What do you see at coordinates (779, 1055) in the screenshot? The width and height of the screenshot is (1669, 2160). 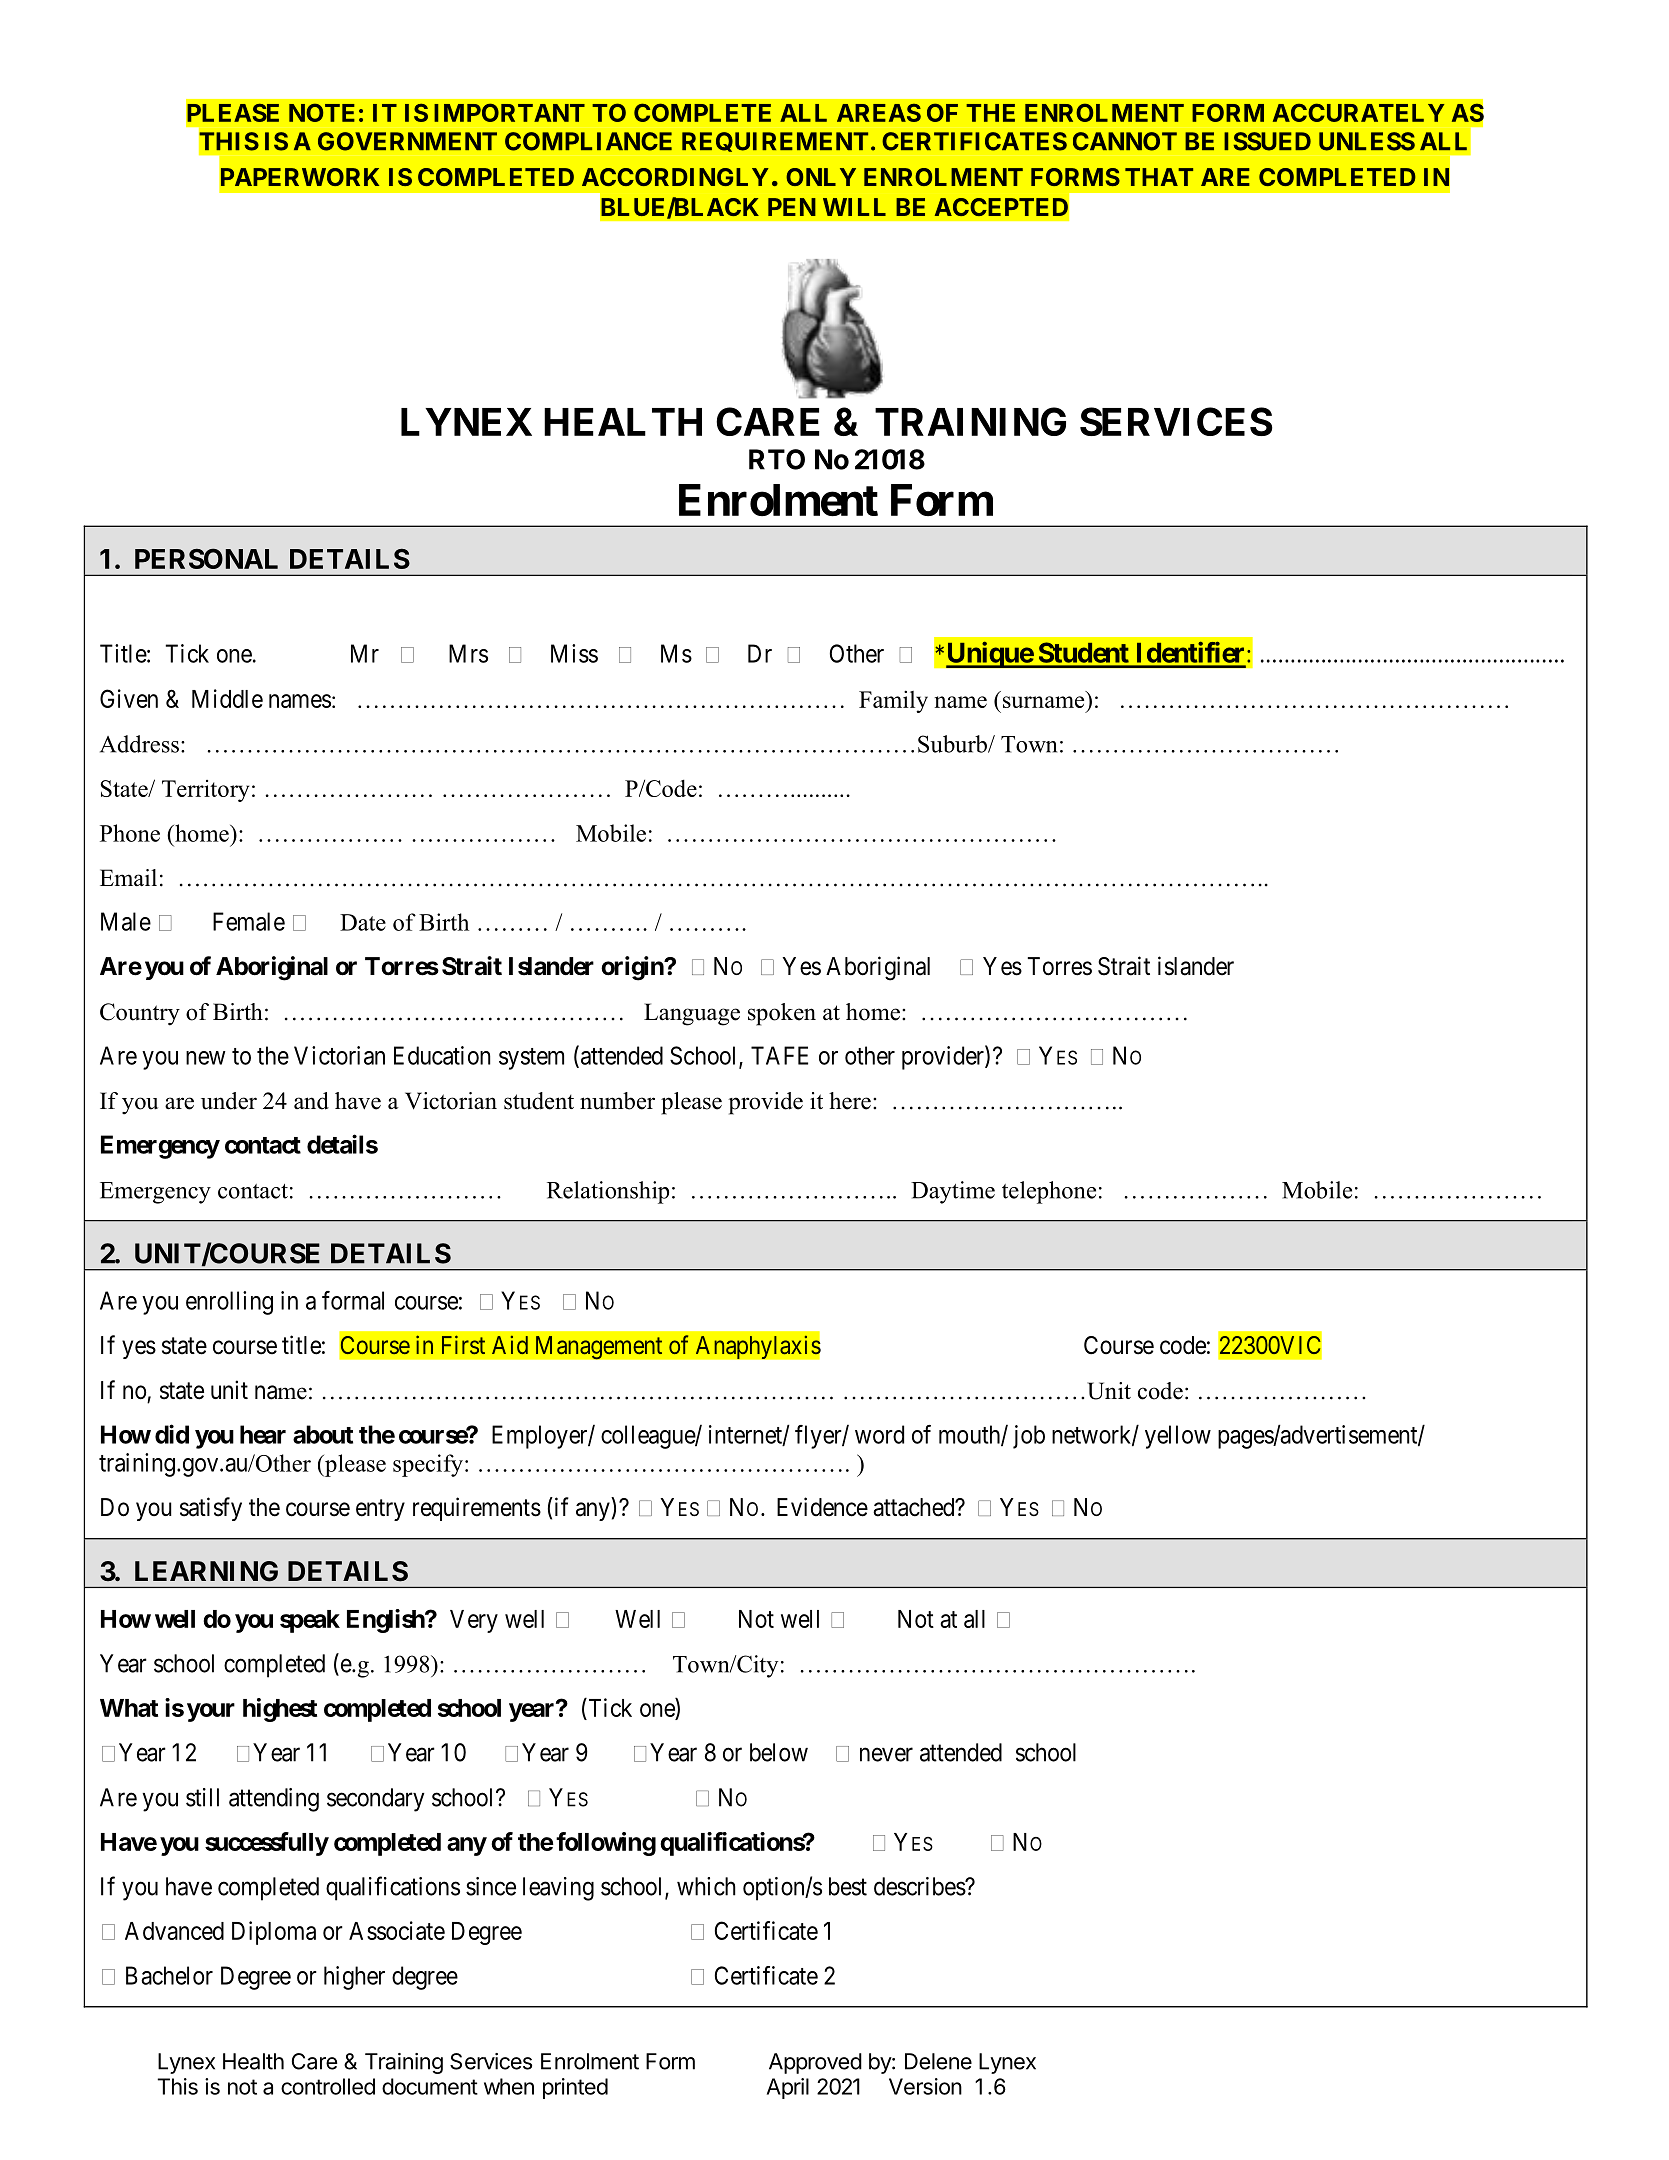 I see `TAFE` at bounding box center [779, 1055].
